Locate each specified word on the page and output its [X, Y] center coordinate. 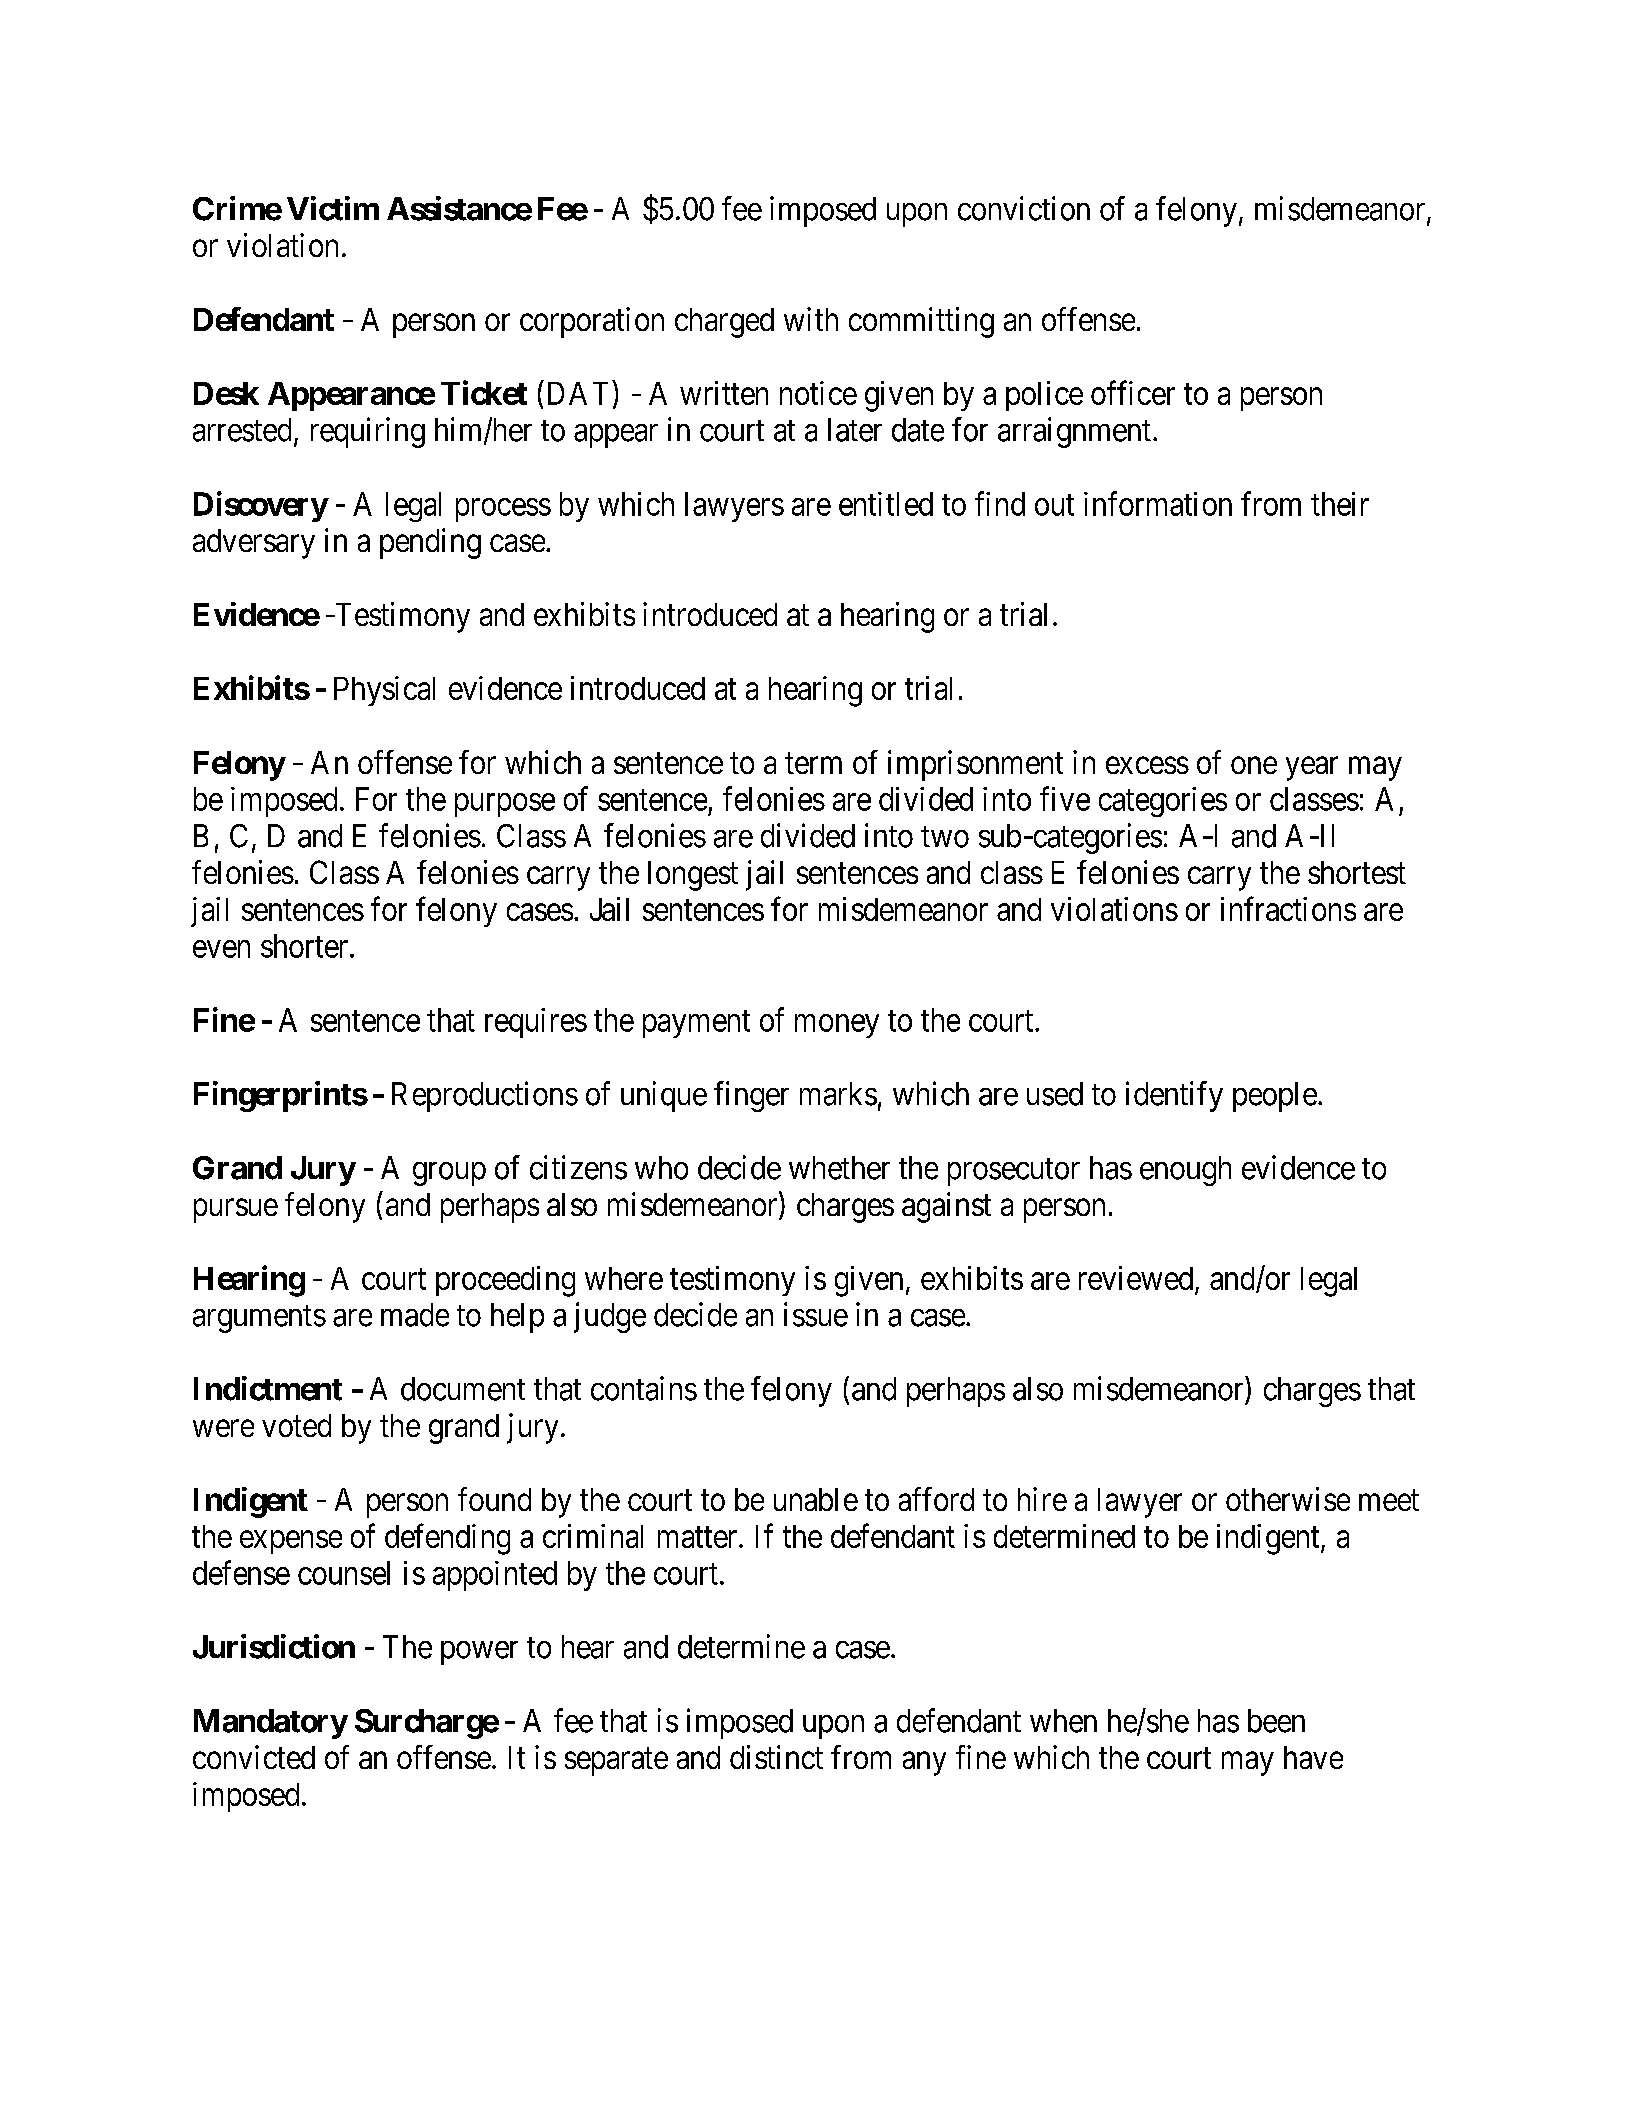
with [811, 319]
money [837, 1026]
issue [816, 1314]
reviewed [1137, 1279]
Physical [384, 691]
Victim [333, 208]
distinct [776, 1757]
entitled [886, 504]
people [1275, 1097]
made [415, 1315]
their [1340, 504]
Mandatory [271, 1724]
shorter [306, 946]
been [1276, 1721]
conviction [1024, 208]
